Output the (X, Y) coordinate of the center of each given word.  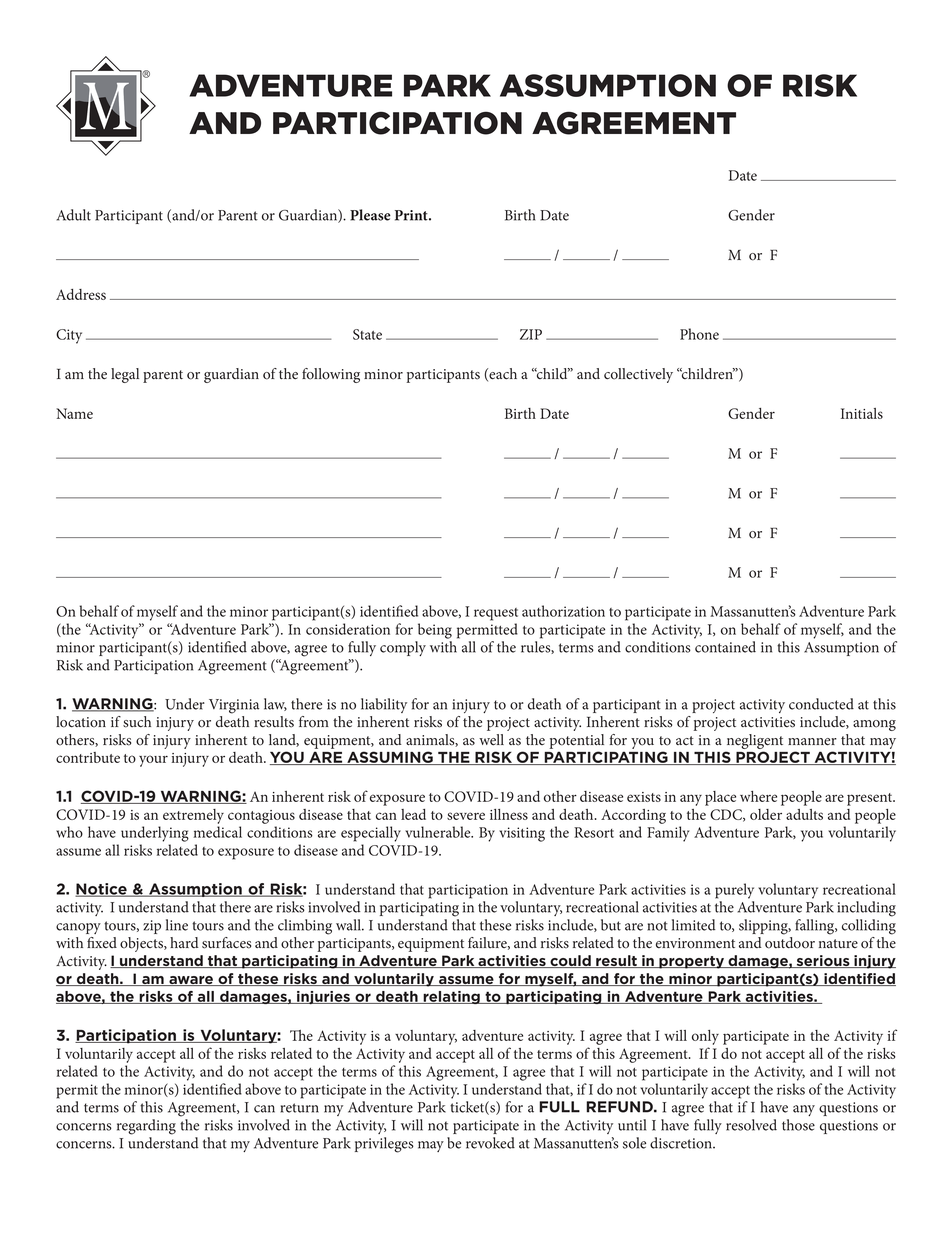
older (766, 814)
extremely (193, 816)
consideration (348, 629)
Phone (699, 334)
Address (81, 294)
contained (725, 647)
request (496, 614)
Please (370, 215)
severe (466, 816)
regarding (146, 1127)
